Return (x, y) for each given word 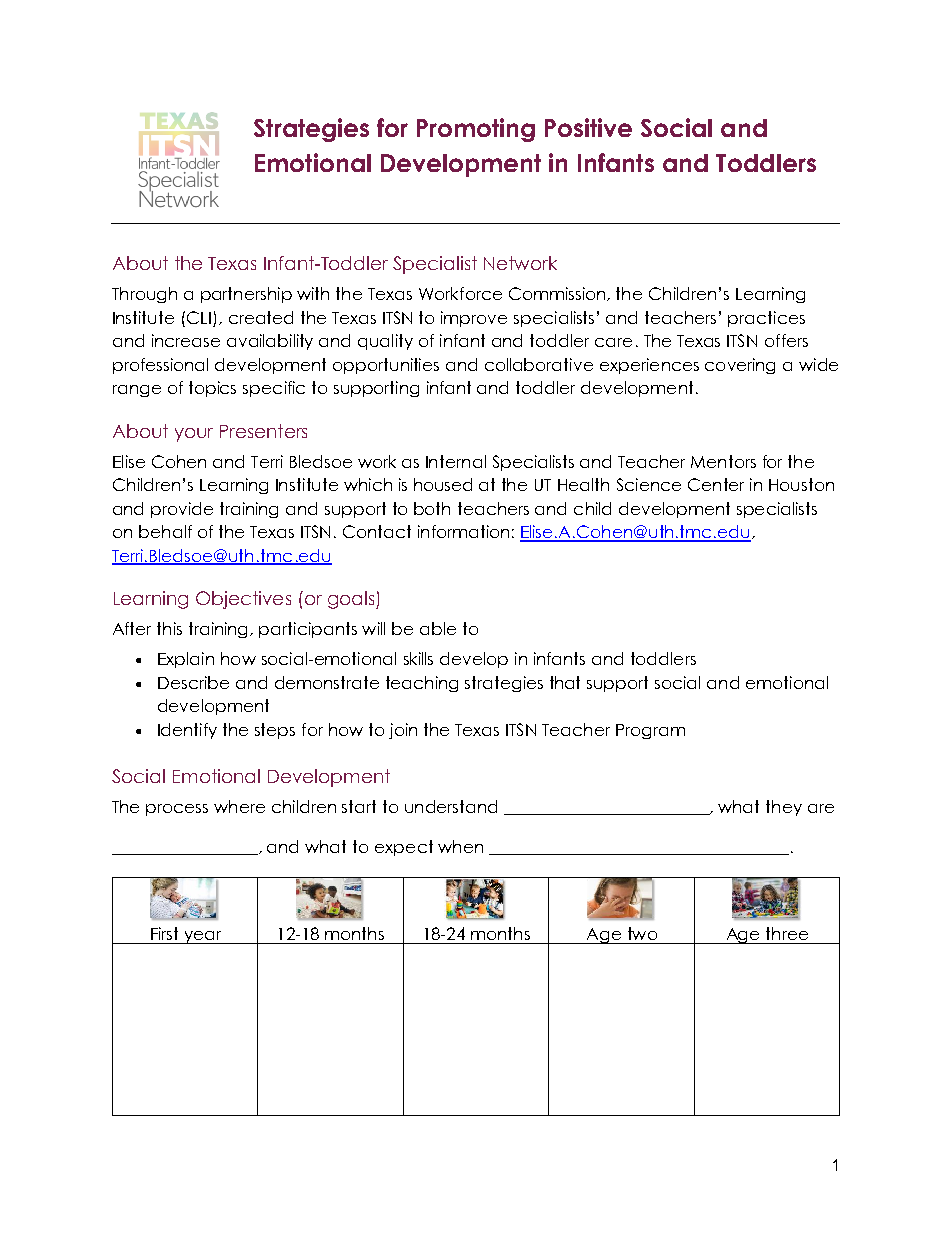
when (460, 846)
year (202, 937)
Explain (186, 660)
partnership (246, 295)
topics (212, 389)
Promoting (476, 130)
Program (650, 731)
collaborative (539, 364)
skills (418, 658)
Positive (588, 127)
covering (740, 366)
